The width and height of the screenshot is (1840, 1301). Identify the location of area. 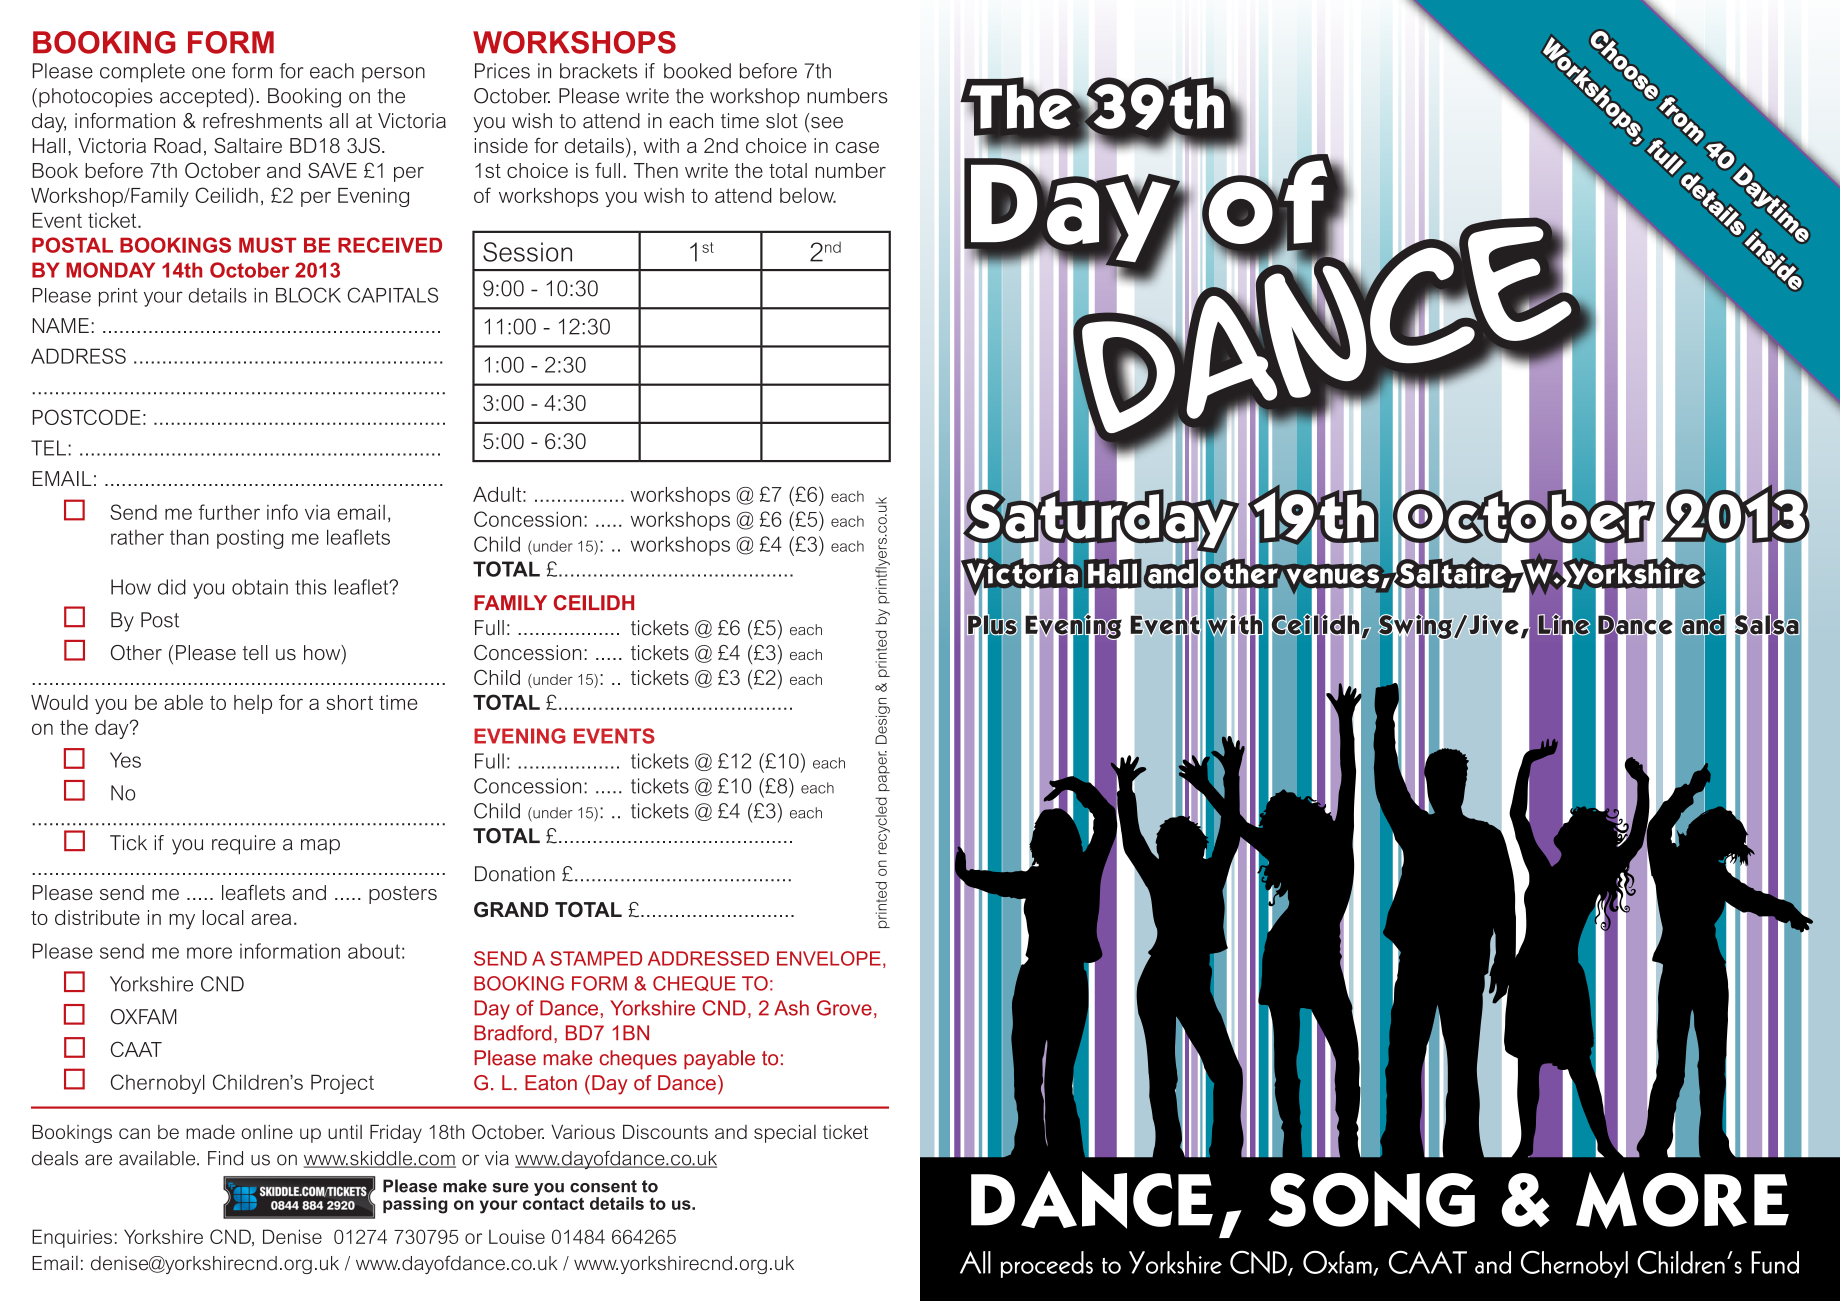
(271, 919).
